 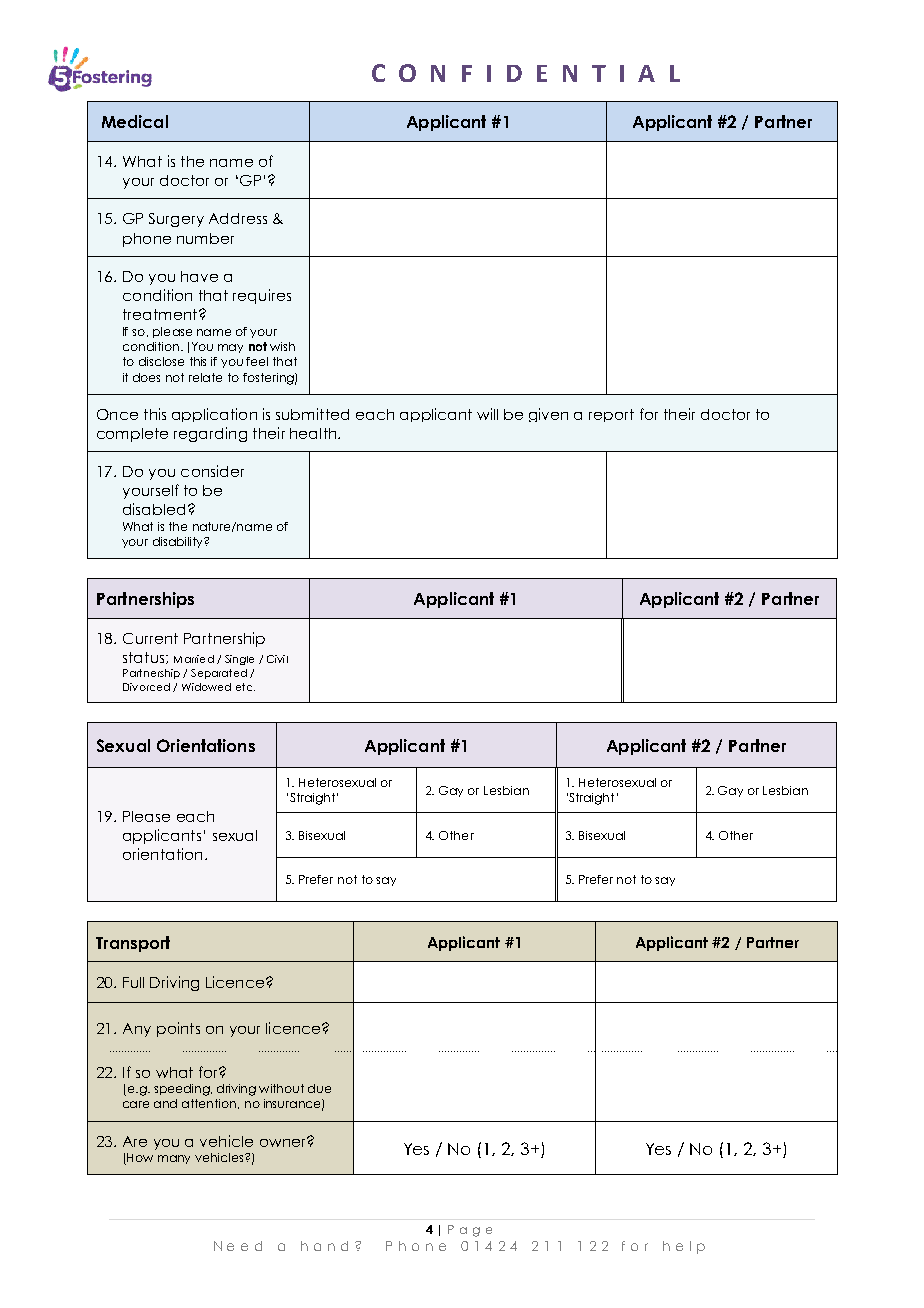 I want to click on Medical, so click(x=135, y=121).
